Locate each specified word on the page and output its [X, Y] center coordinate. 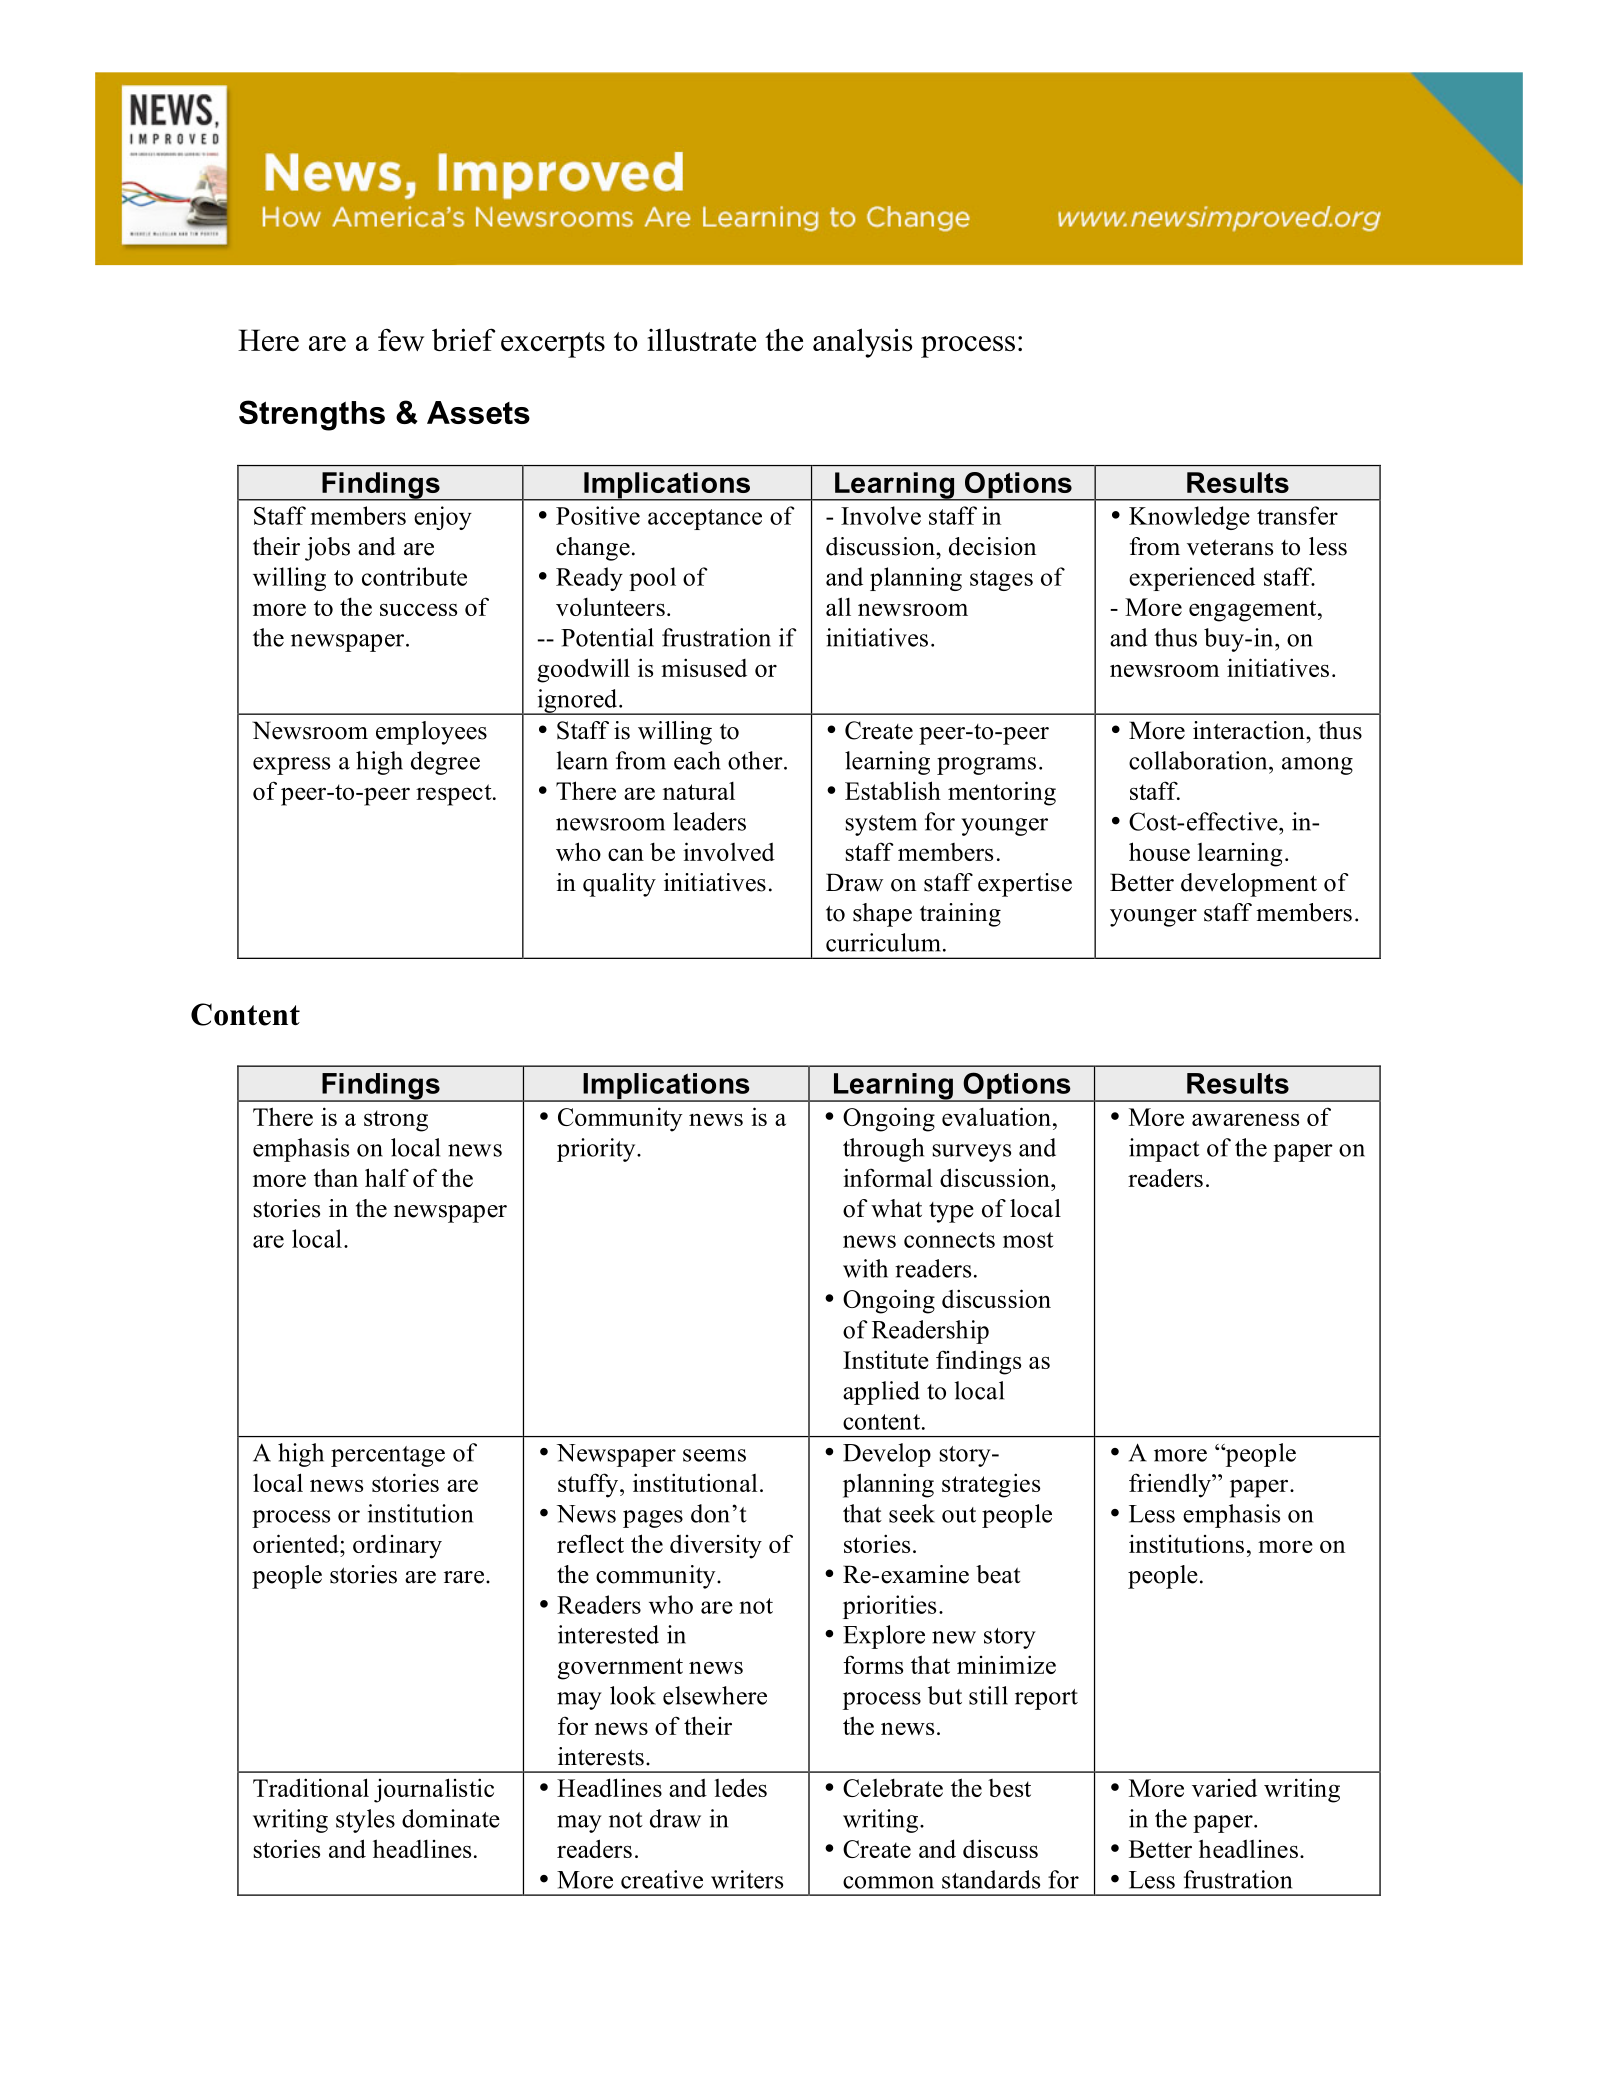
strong [396, 1121]
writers [747, 1879]
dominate [451, 1818]
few [401, 339]
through [883, 1150]
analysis [862, 343]
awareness [1245, 1119]
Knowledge [1189, 518]
